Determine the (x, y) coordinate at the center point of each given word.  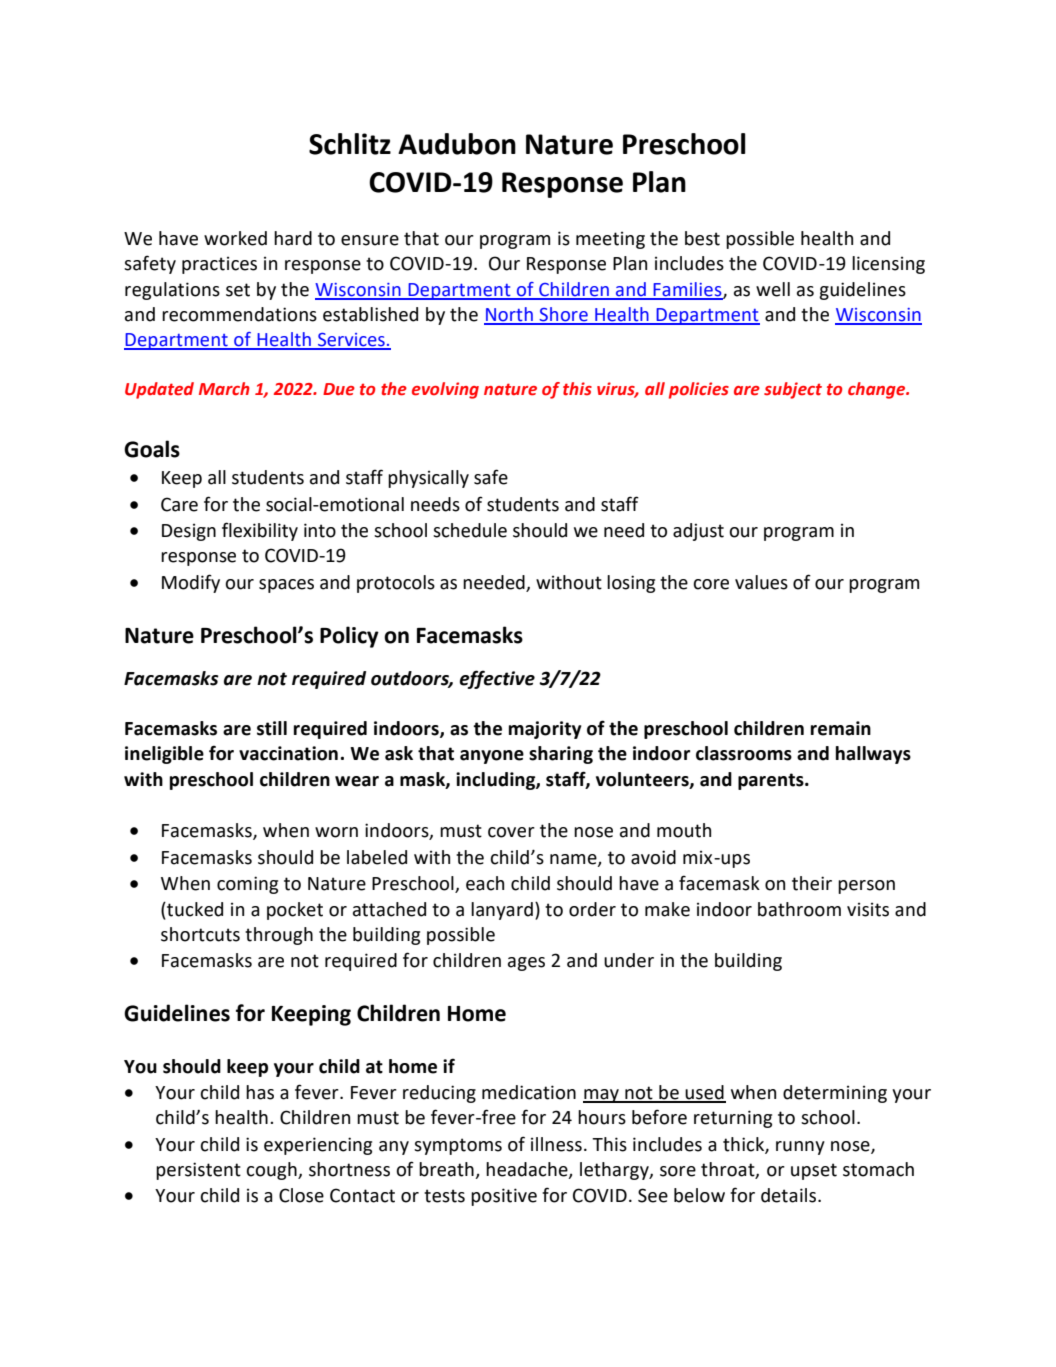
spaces (286, 586)
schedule (470, 530)
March (224, 389)
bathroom (799, 909)
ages (526, 964)
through (279, 936)
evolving (445, 390)
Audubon (457, 144)
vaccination (288, 753)
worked (235, 238)
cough (272, 1171)
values (761, 582)
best (702, 238)
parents (772, 781)
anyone (492, 757)
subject (793, 390)
